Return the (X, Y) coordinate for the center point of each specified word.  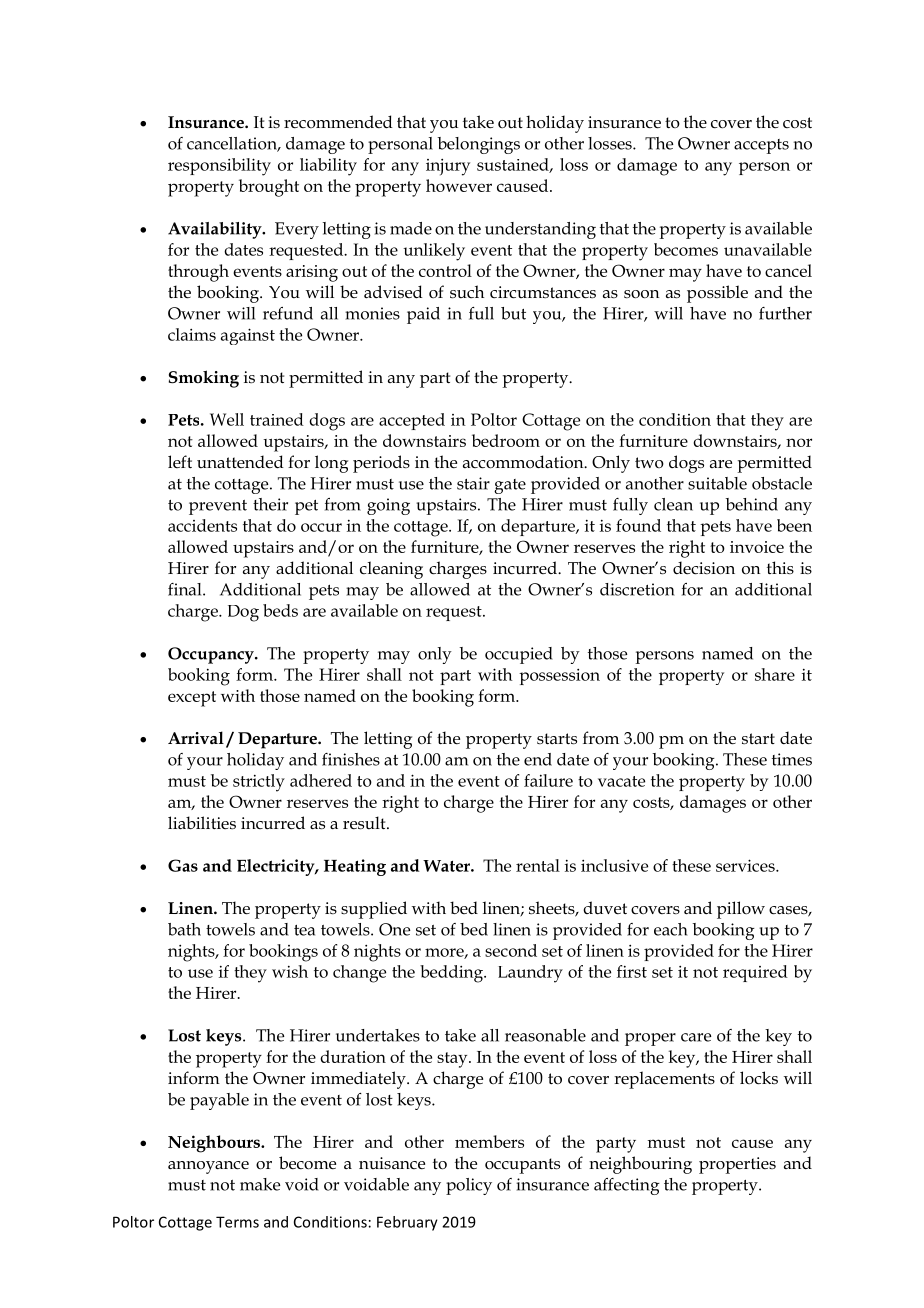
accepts (761, 146)
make (260, 1184)
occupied (519, 655)
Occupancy (212, 655)
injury (448, 167)
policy (469, 1186)
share (775, 674)
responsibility (219, 167)
